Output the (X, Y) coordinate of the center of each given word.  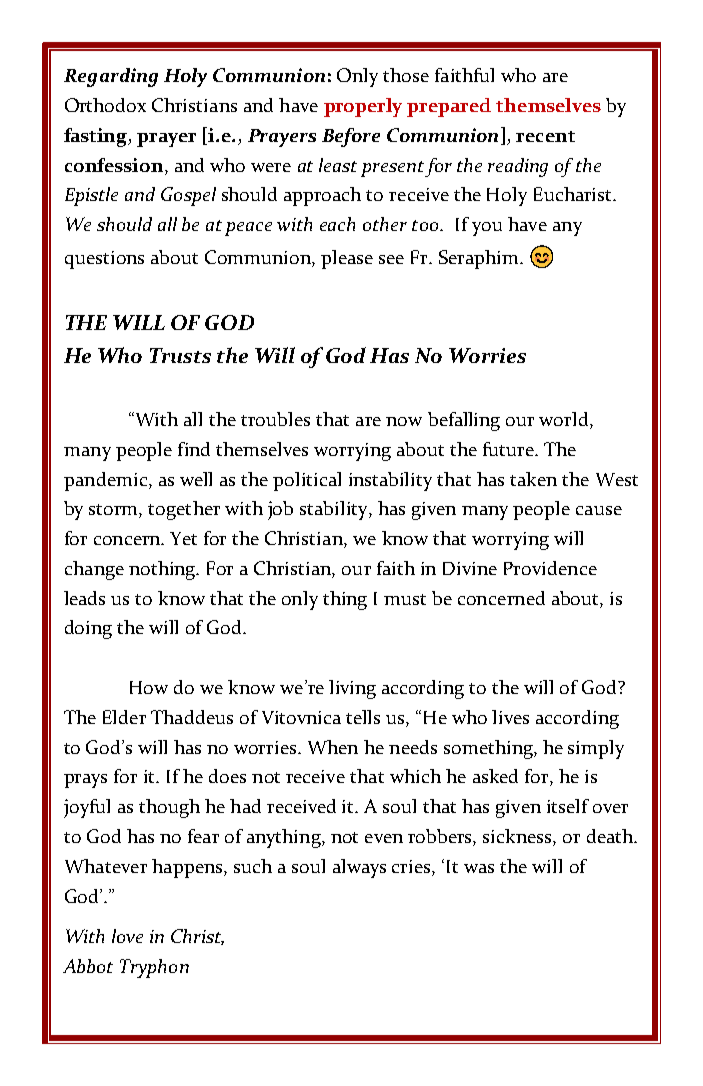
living (352, 689)
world (565, 420)
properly (363, 107)
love (127, 936)
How (149, 687)
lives (510, 717)
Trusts (180, 355)
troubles (275, 419)
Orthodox (105, 105)
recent (545, 136)
